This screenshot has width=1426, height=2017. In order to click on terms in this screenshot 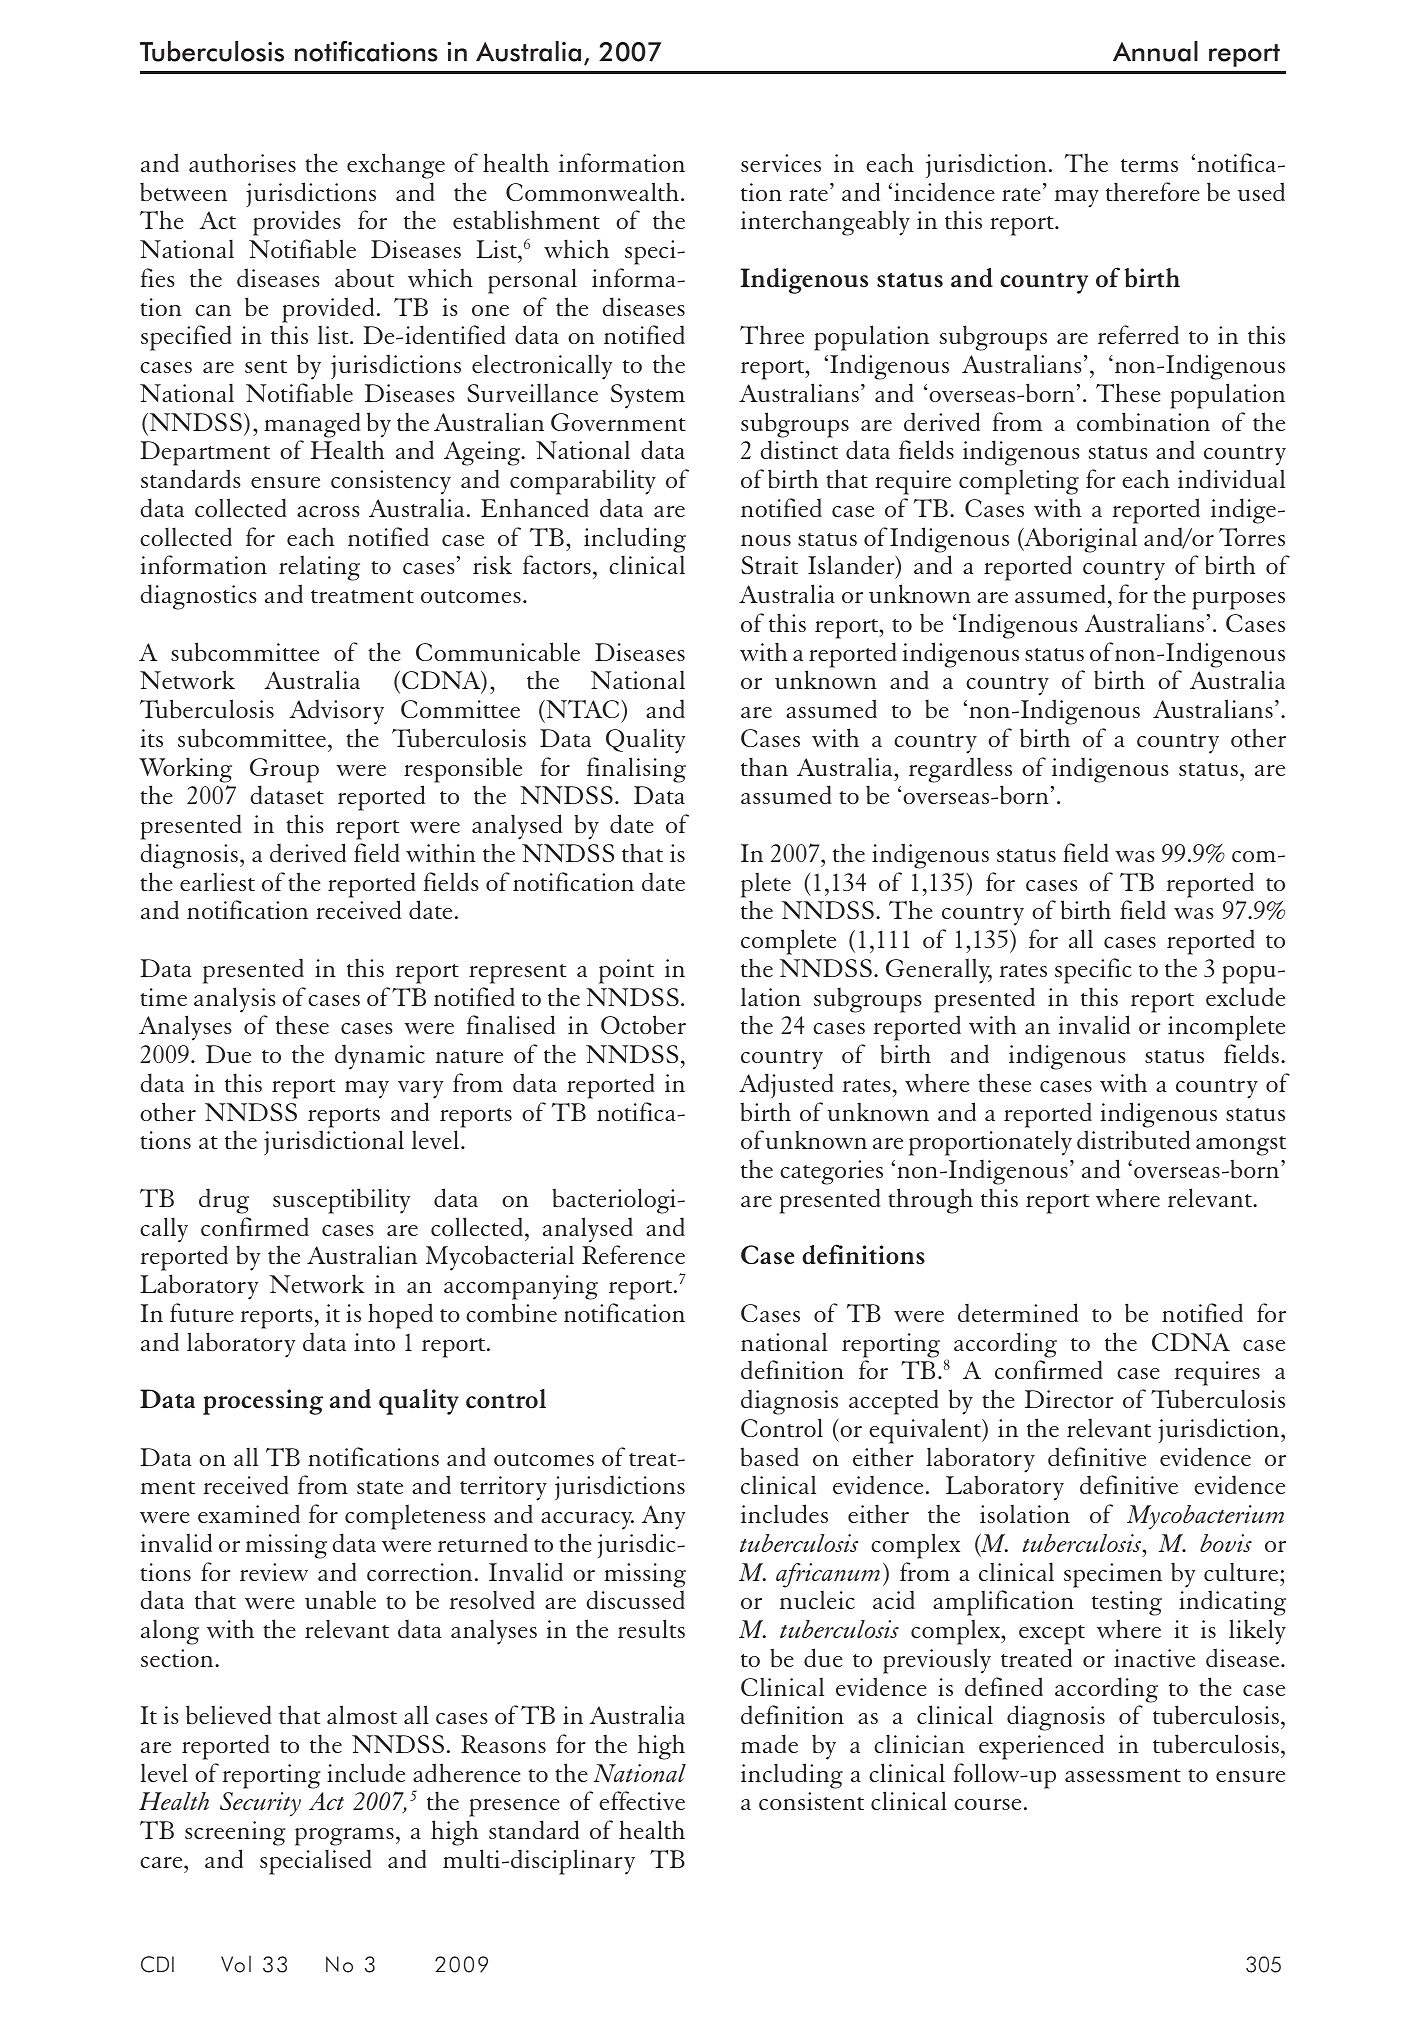, I will do `click(1149, 165)`.
